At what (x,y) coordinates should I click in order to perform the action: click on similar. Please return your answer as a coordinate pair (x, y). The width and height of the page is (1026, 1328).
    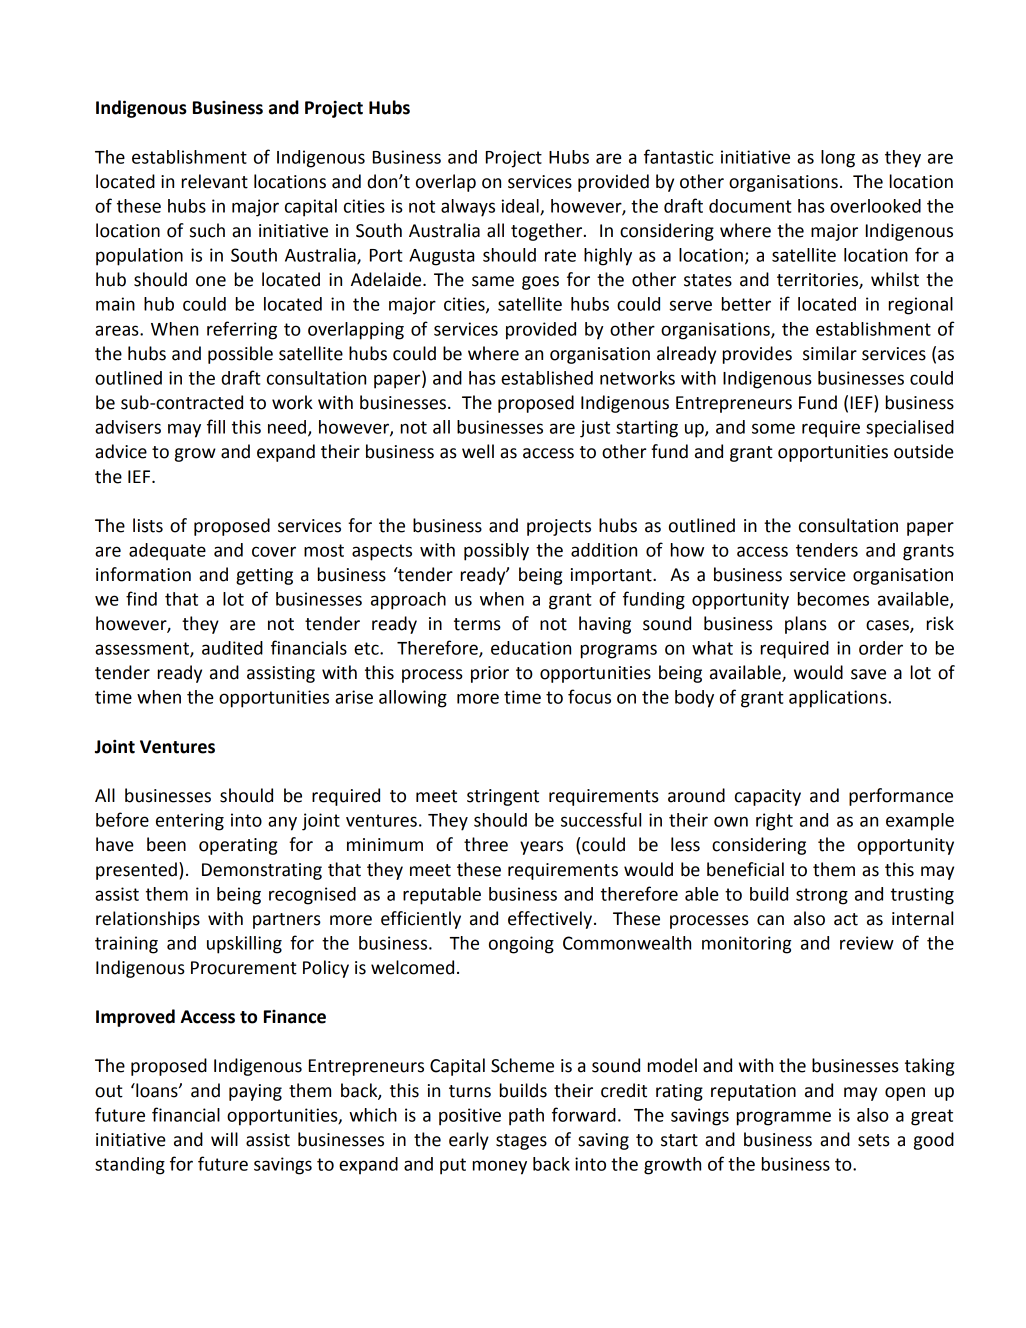
    Looking at the image, I should click on (830, 353).
